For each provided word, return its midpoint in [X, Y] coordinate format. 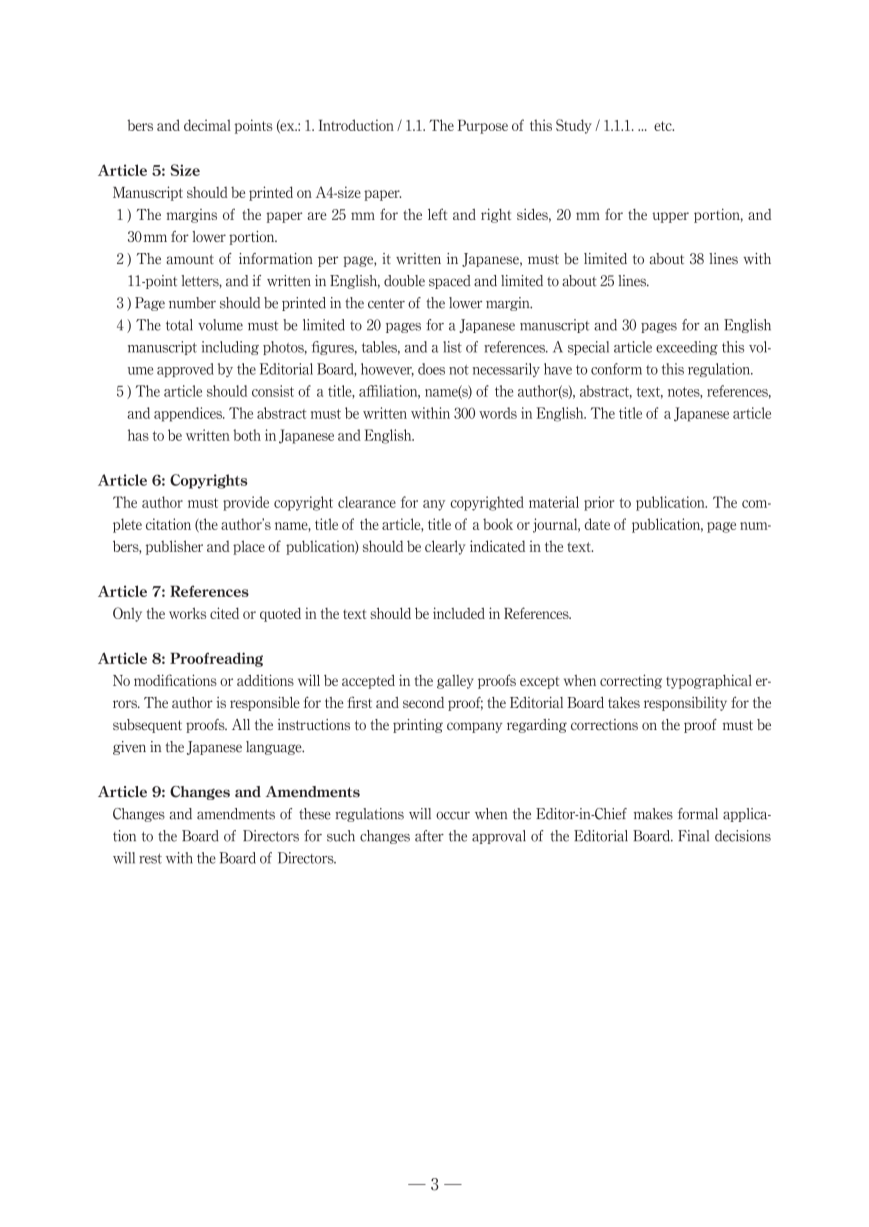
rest [150, 859]
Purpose [483, 127]
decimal [207, 125]
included [459, 613]
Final [693, 836]
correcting [631, 681]
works [187, 613]
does [431, 369]
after [429, 836]
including [230, 348]
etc [664, 126]
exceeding [687, 348]
